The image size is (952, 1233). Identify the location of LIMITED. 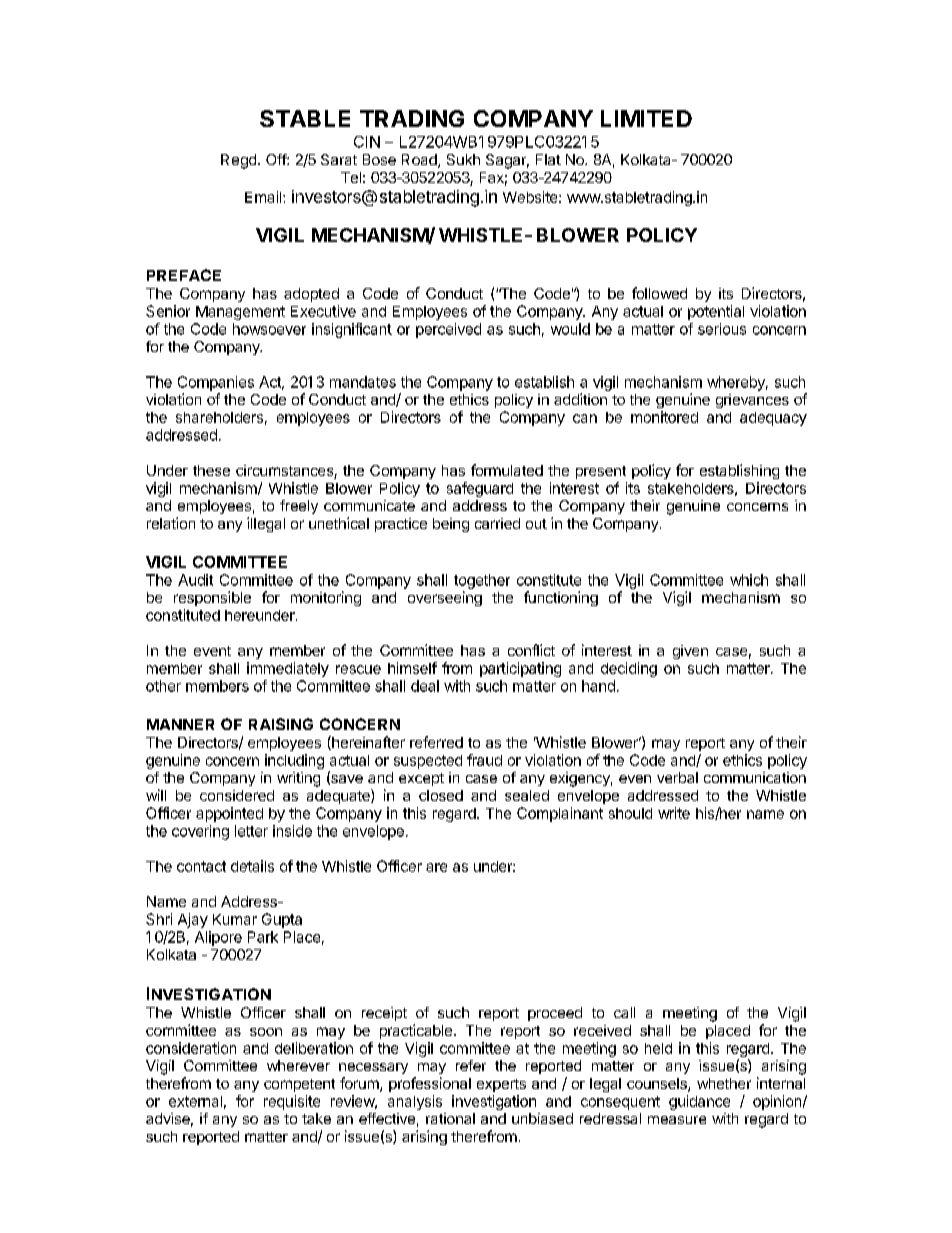
(646, 118).
